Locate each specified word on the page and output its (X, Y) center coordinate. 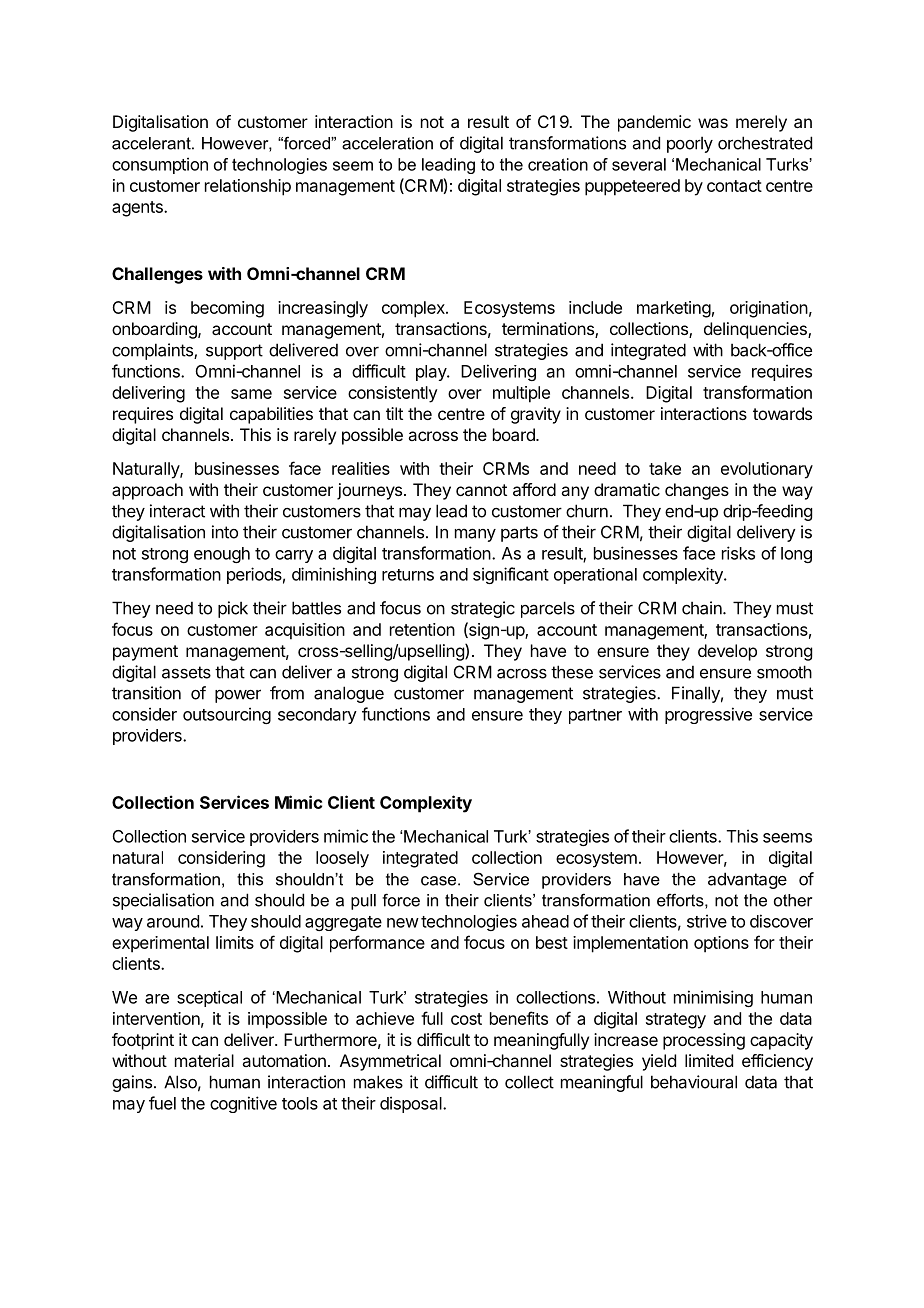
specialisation (163, 901)
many (475, 535)
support (234, 352)
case (440, 881)
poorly (690, 144)
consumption (160, 165)
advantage (747, 880)
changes (697, 491)
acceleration (387, 143)
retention (422, 629)
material (204, 1060)
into (225, 532)
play (432, 373)
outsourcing (227, 715)
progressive (708, 715)
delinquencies (756, 330)
